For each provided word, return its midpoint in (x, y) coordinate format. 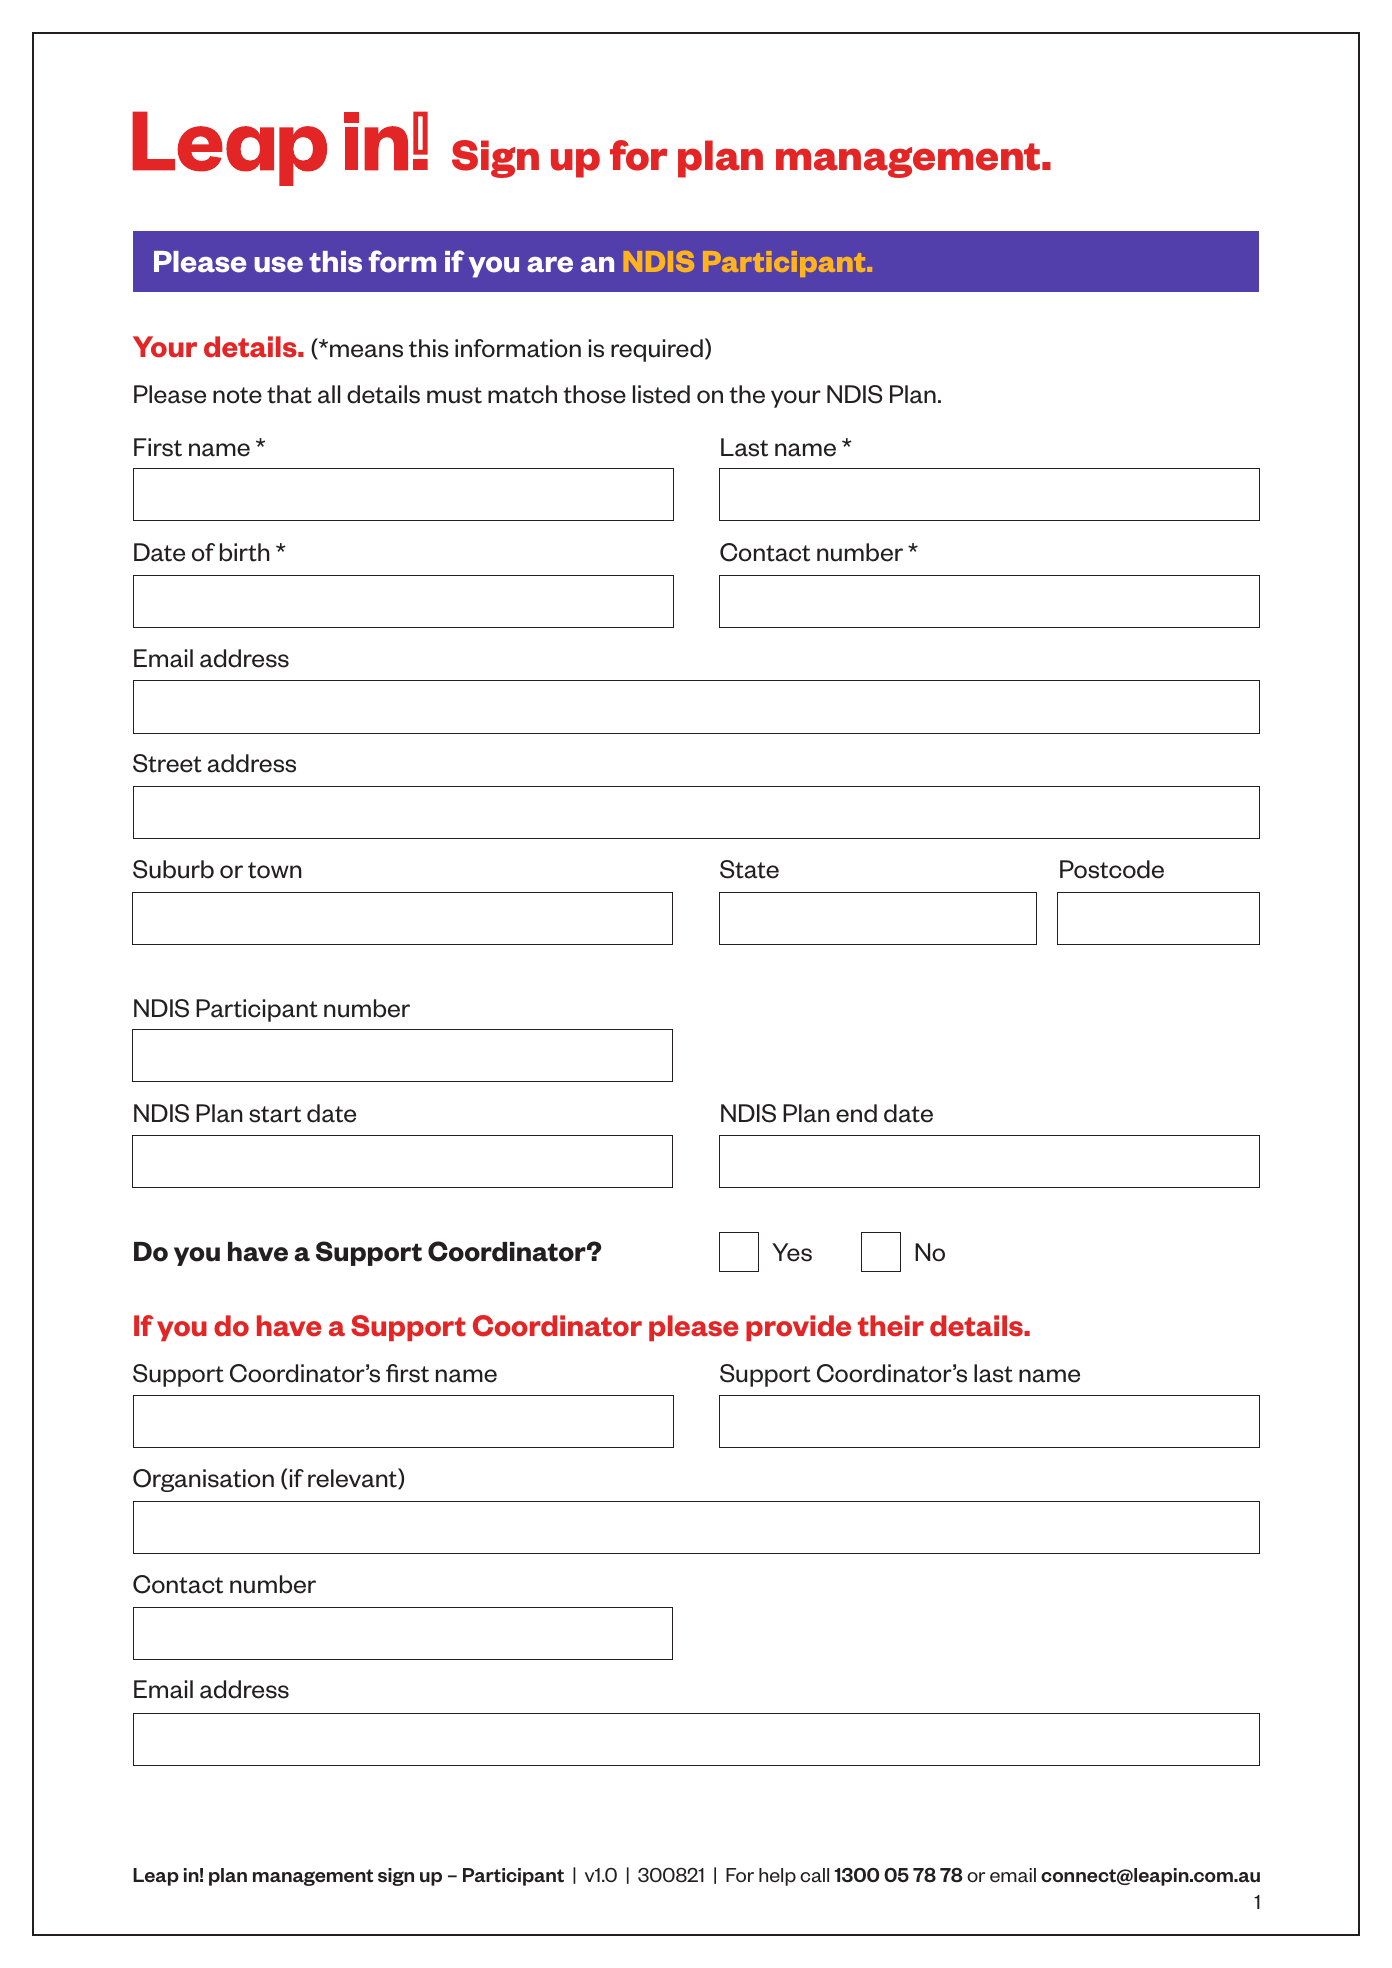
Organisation (203, 1480)
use (278, 265)
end (856, 1113)
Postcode (1112, 869)
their (891, 1326)
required (657, 350)
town (275, 870)
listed (661, 394)
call (814, 1875)
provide (798, 1328)
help (777, 1877)
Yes (792, 1252)
